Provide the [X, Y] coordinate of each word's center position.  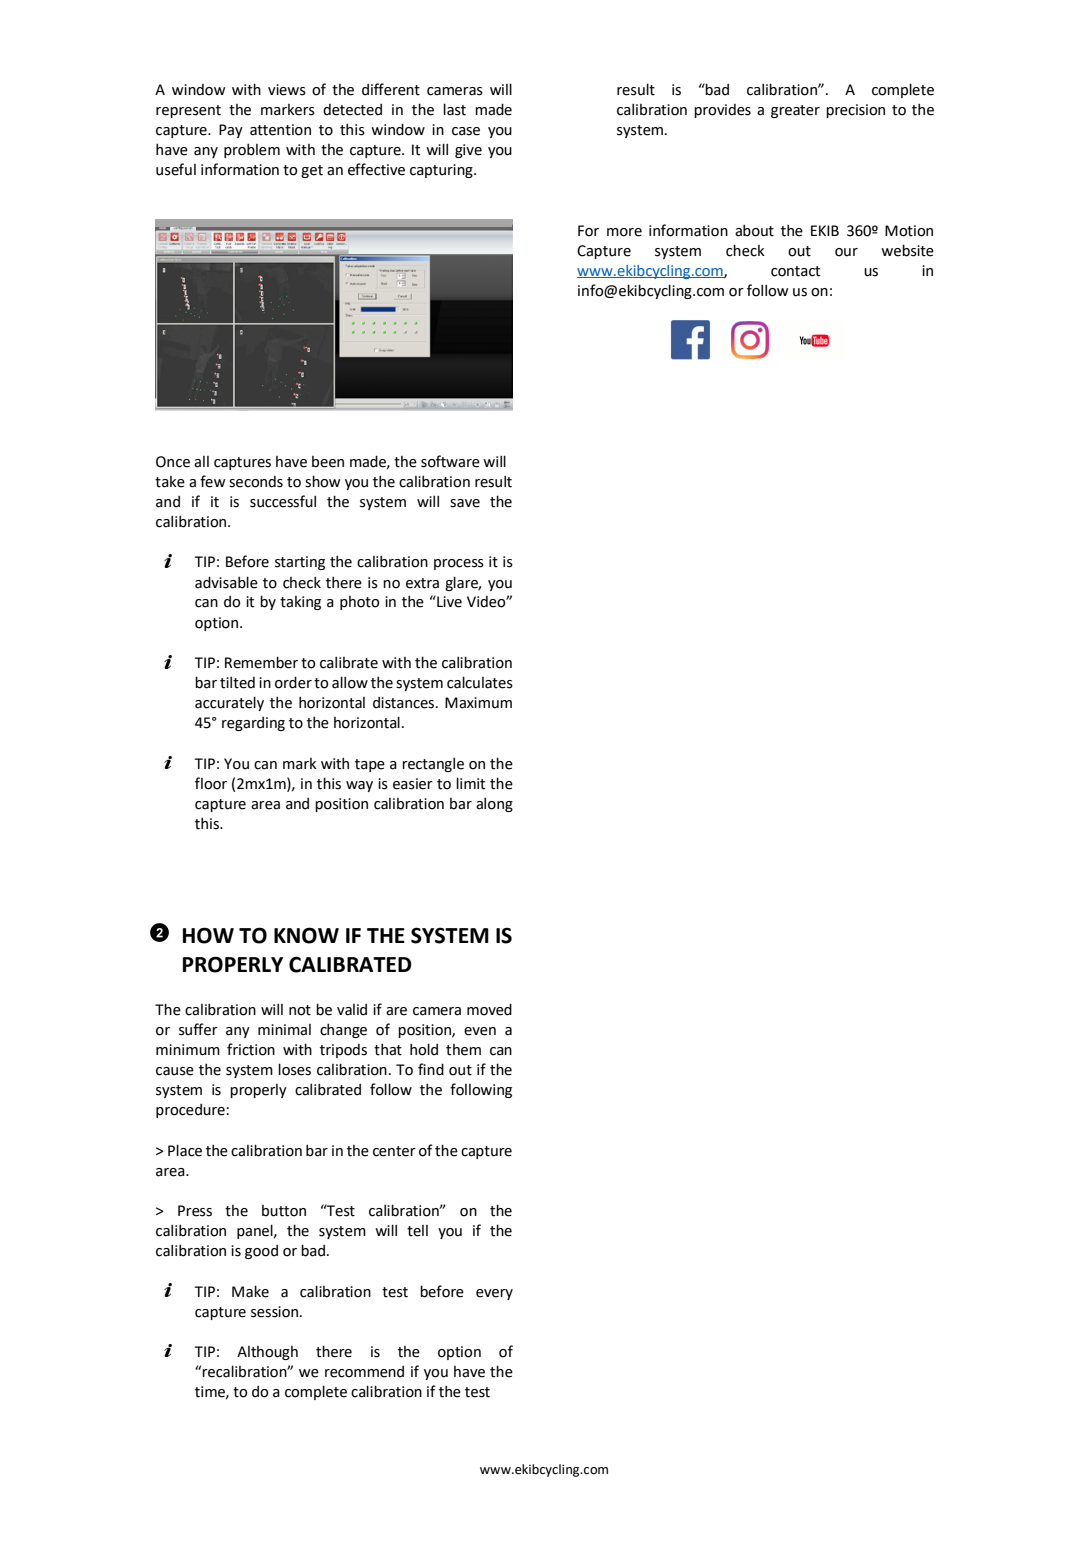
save [465, 503]
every [494, 1294]
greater [795, 111]
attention [280, 130]
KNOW [306, 935]
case [466, 131]
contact [795, 271]
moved [489, 1009]
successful [283, 501]
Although [267, 1353]
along [494, 805]
